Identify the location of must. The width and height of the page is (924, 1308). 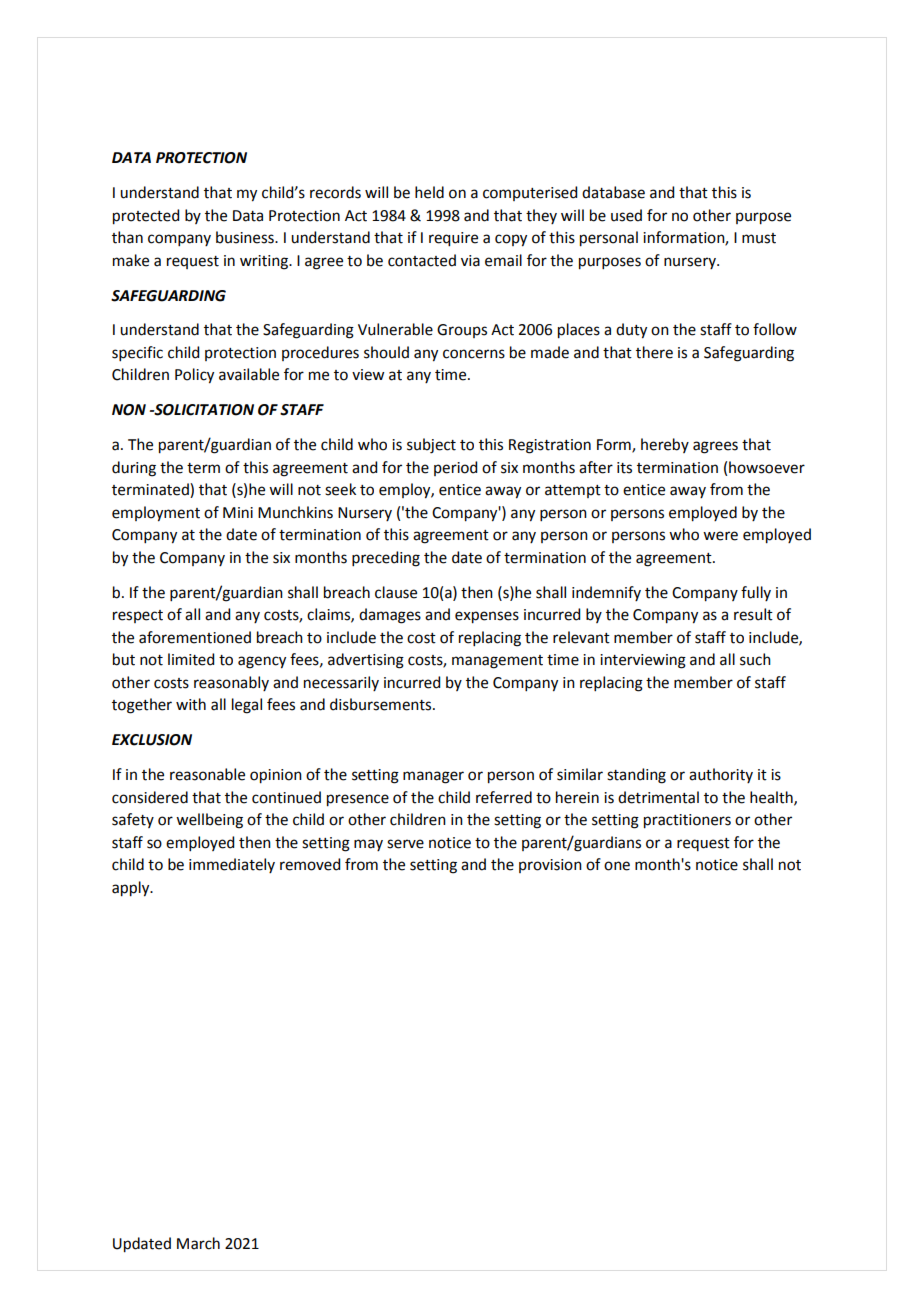
(759, 238).
